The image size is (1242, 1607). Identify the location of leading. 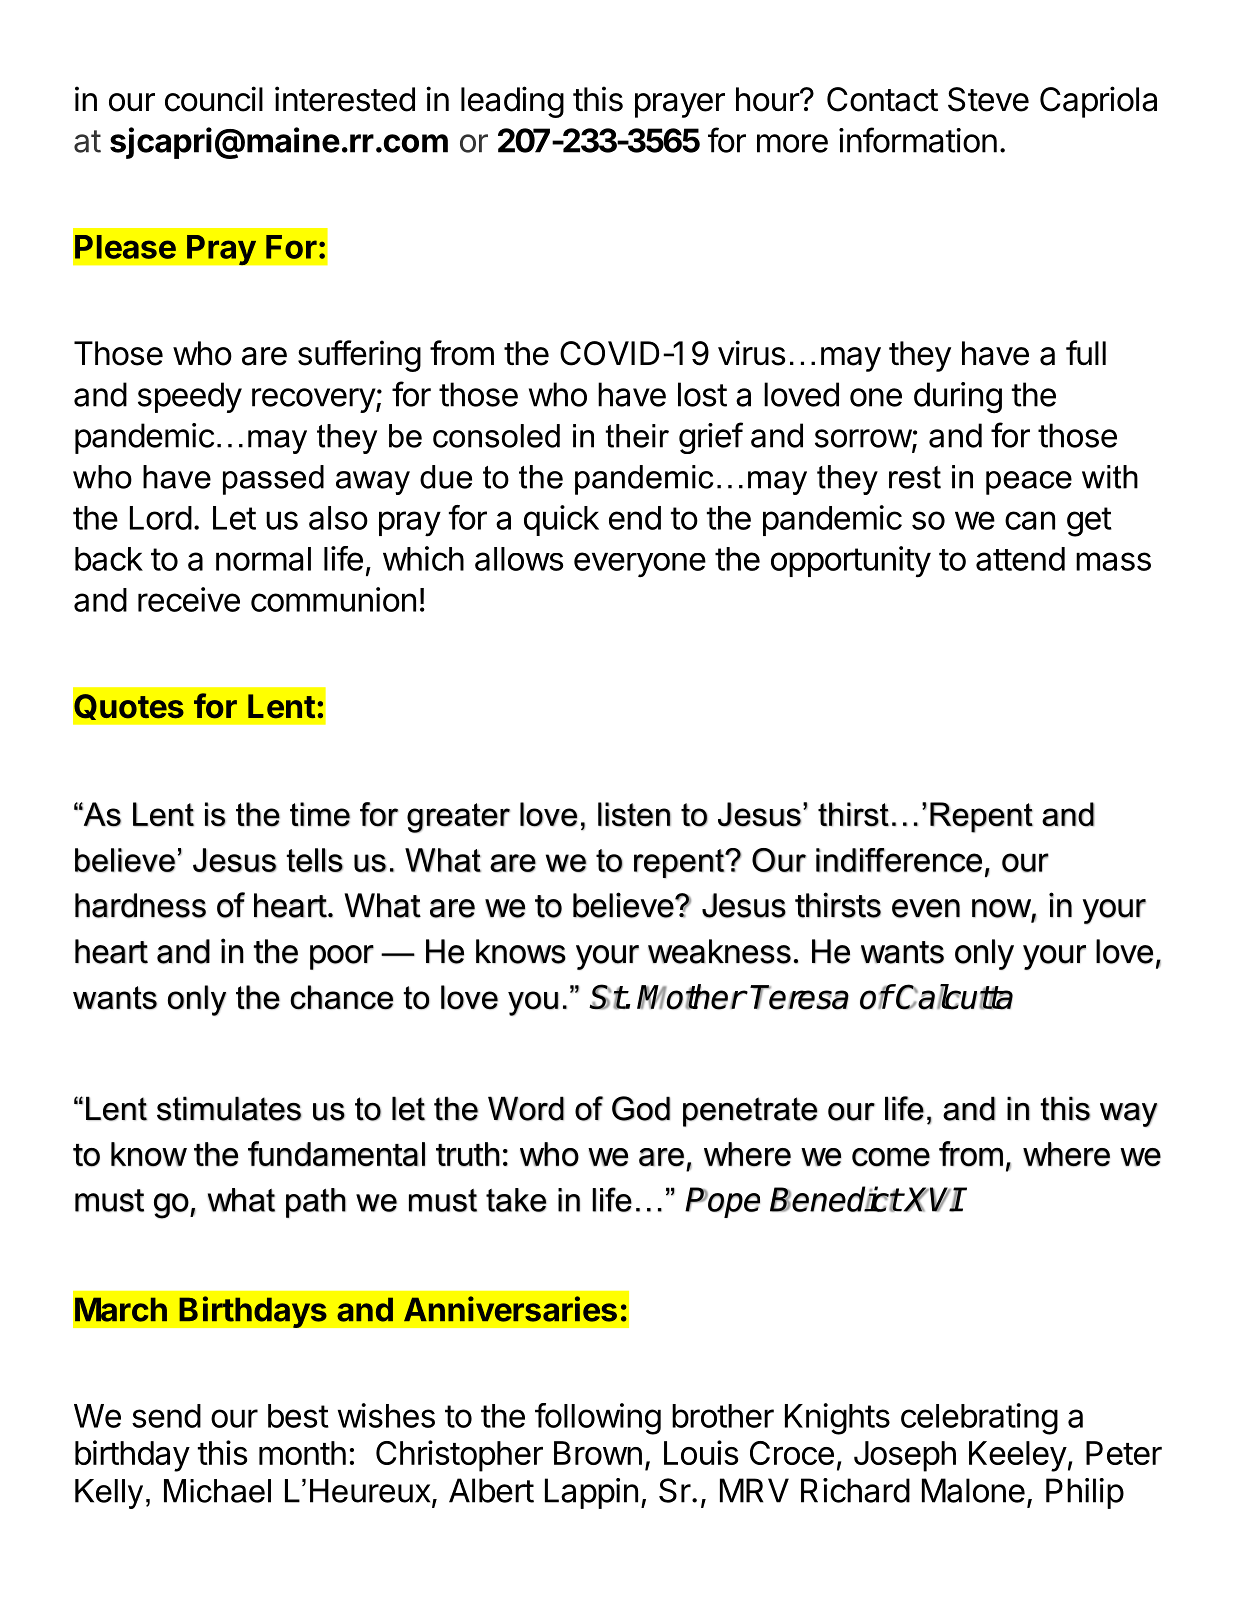
(512, 102).
